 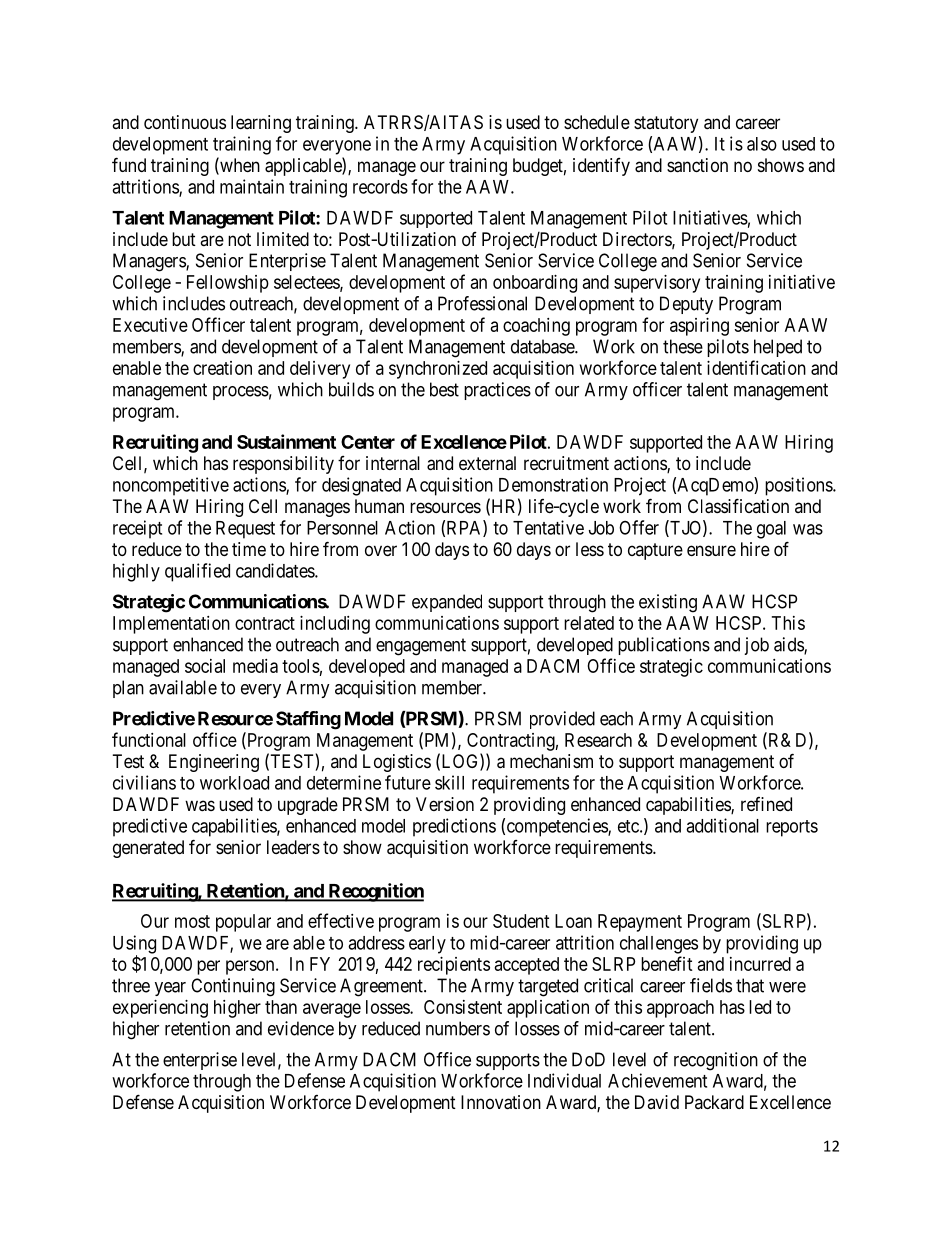 What do you see at coordinates (283, 465) in the image?
I see `responsibility` at bounding box center [283, 465].
